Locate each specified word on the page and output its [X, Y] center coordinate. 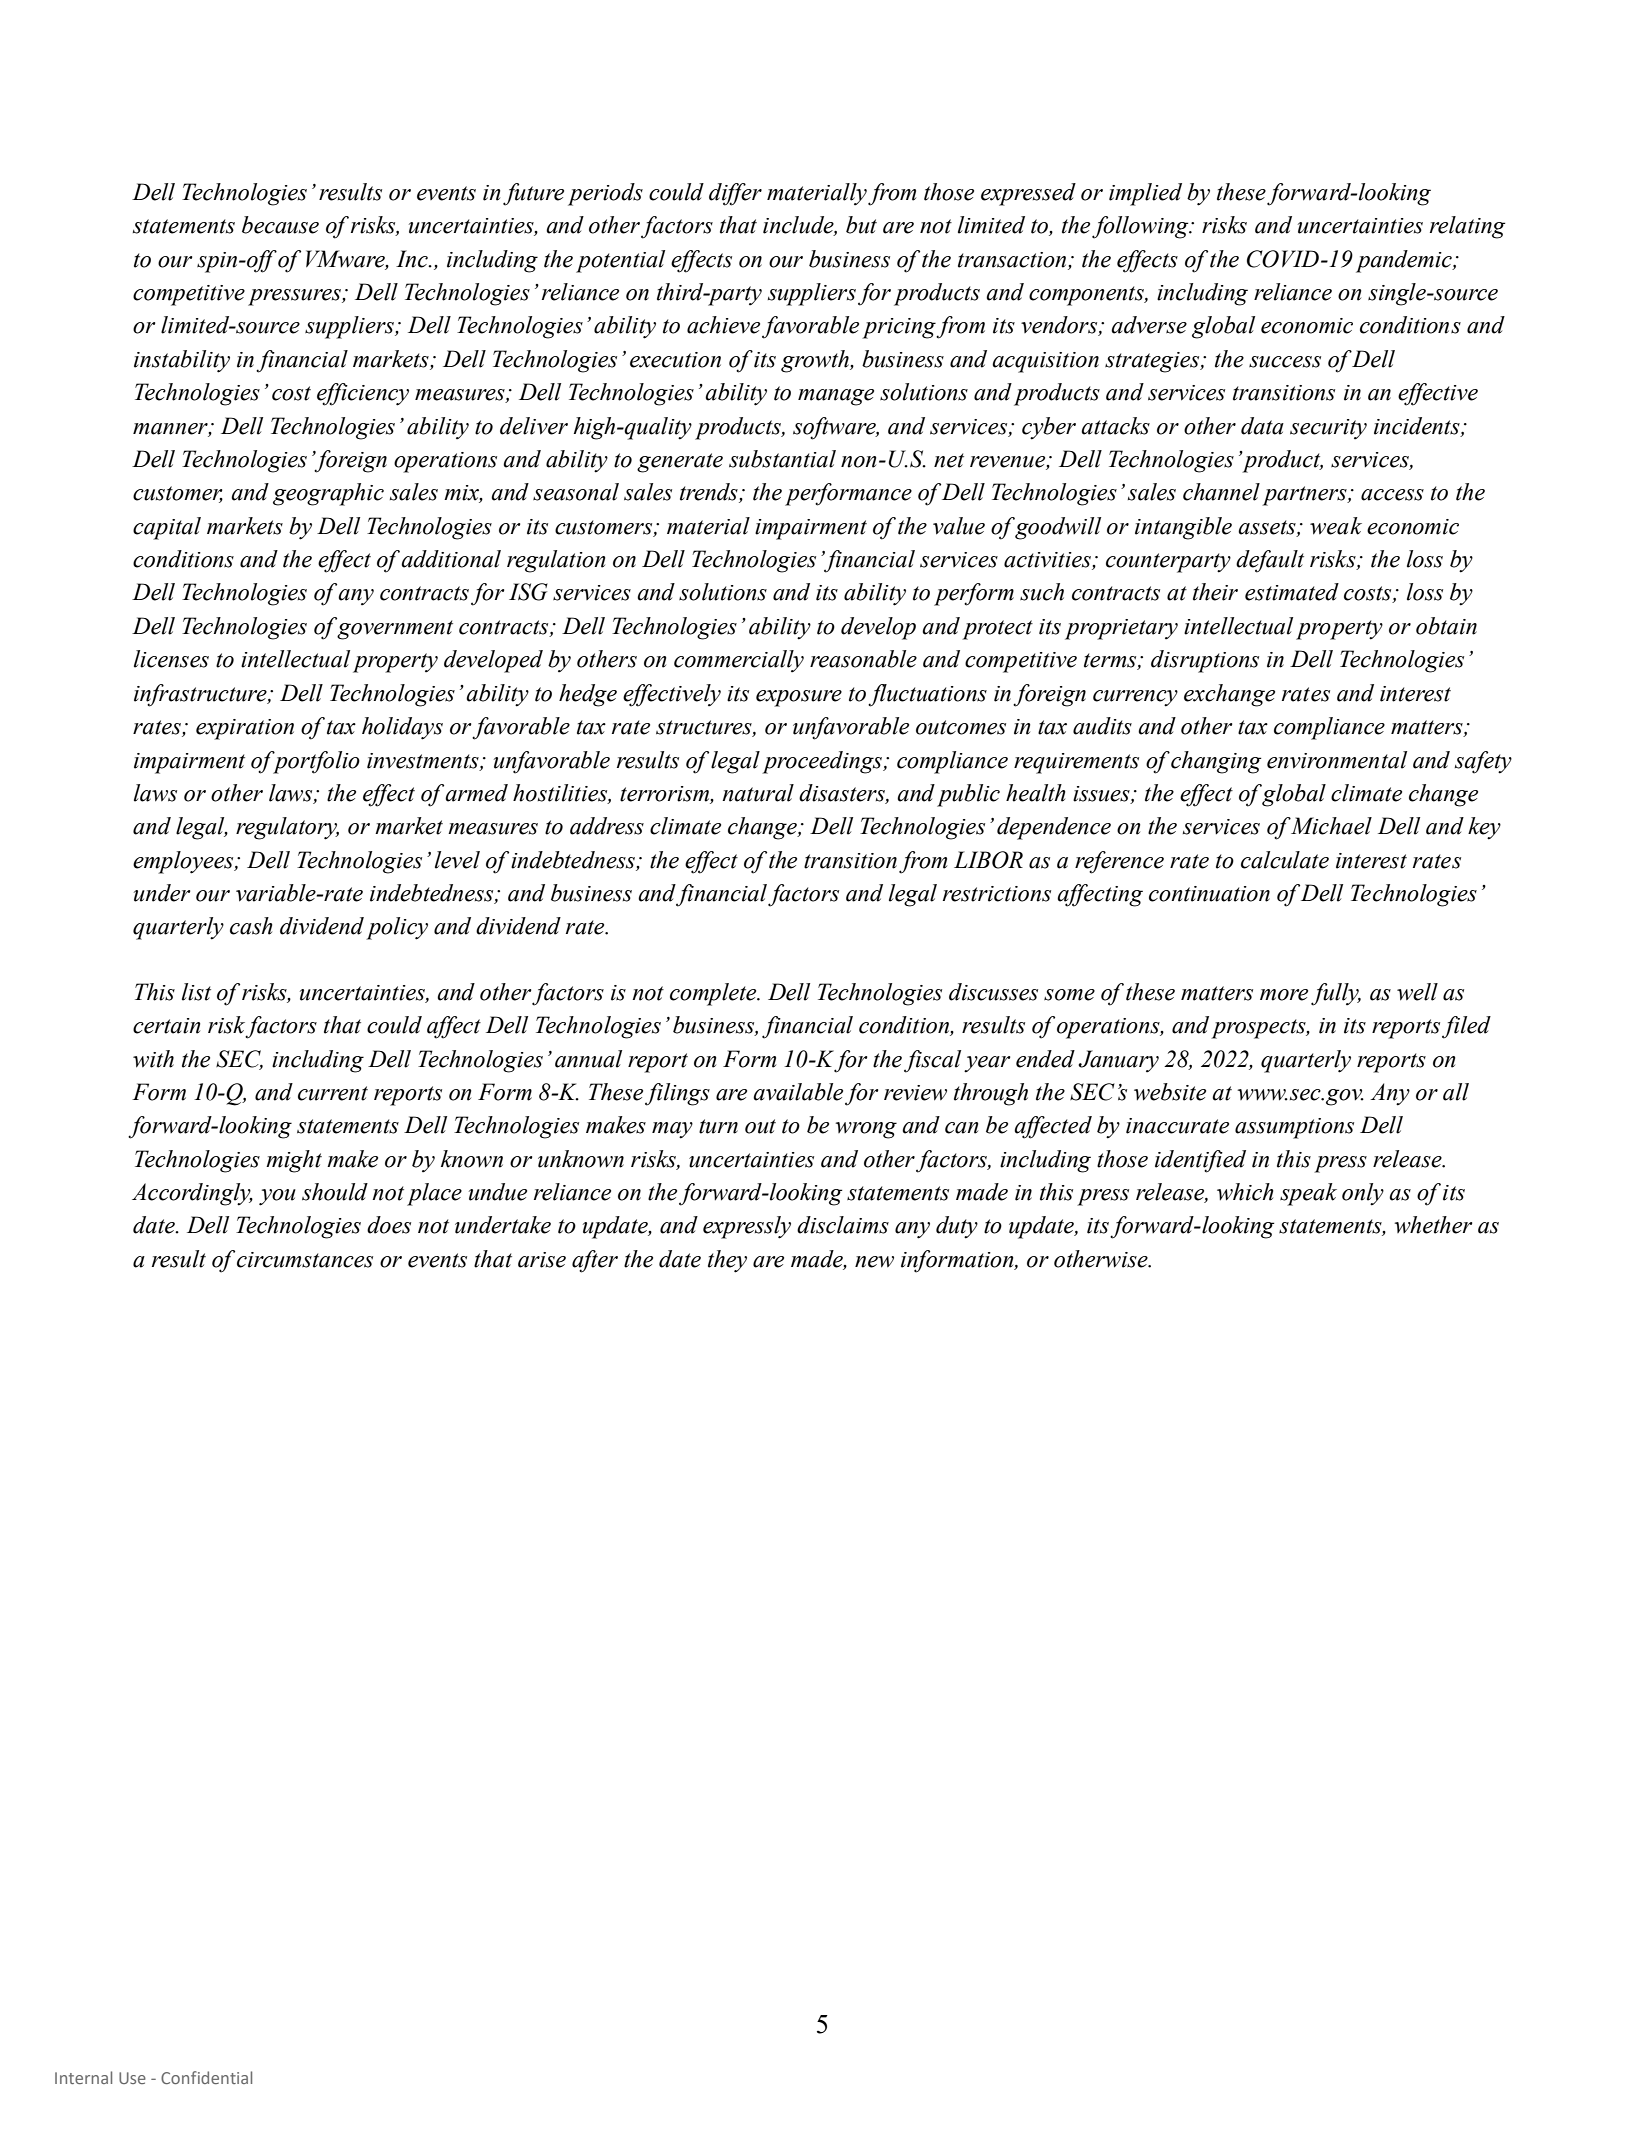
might [294, 1161]
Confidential [206, 2077]
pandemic [1405, 261]
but [861, 225]
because [280, 225]
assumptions [1294, 1128]
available [798, 1092]
